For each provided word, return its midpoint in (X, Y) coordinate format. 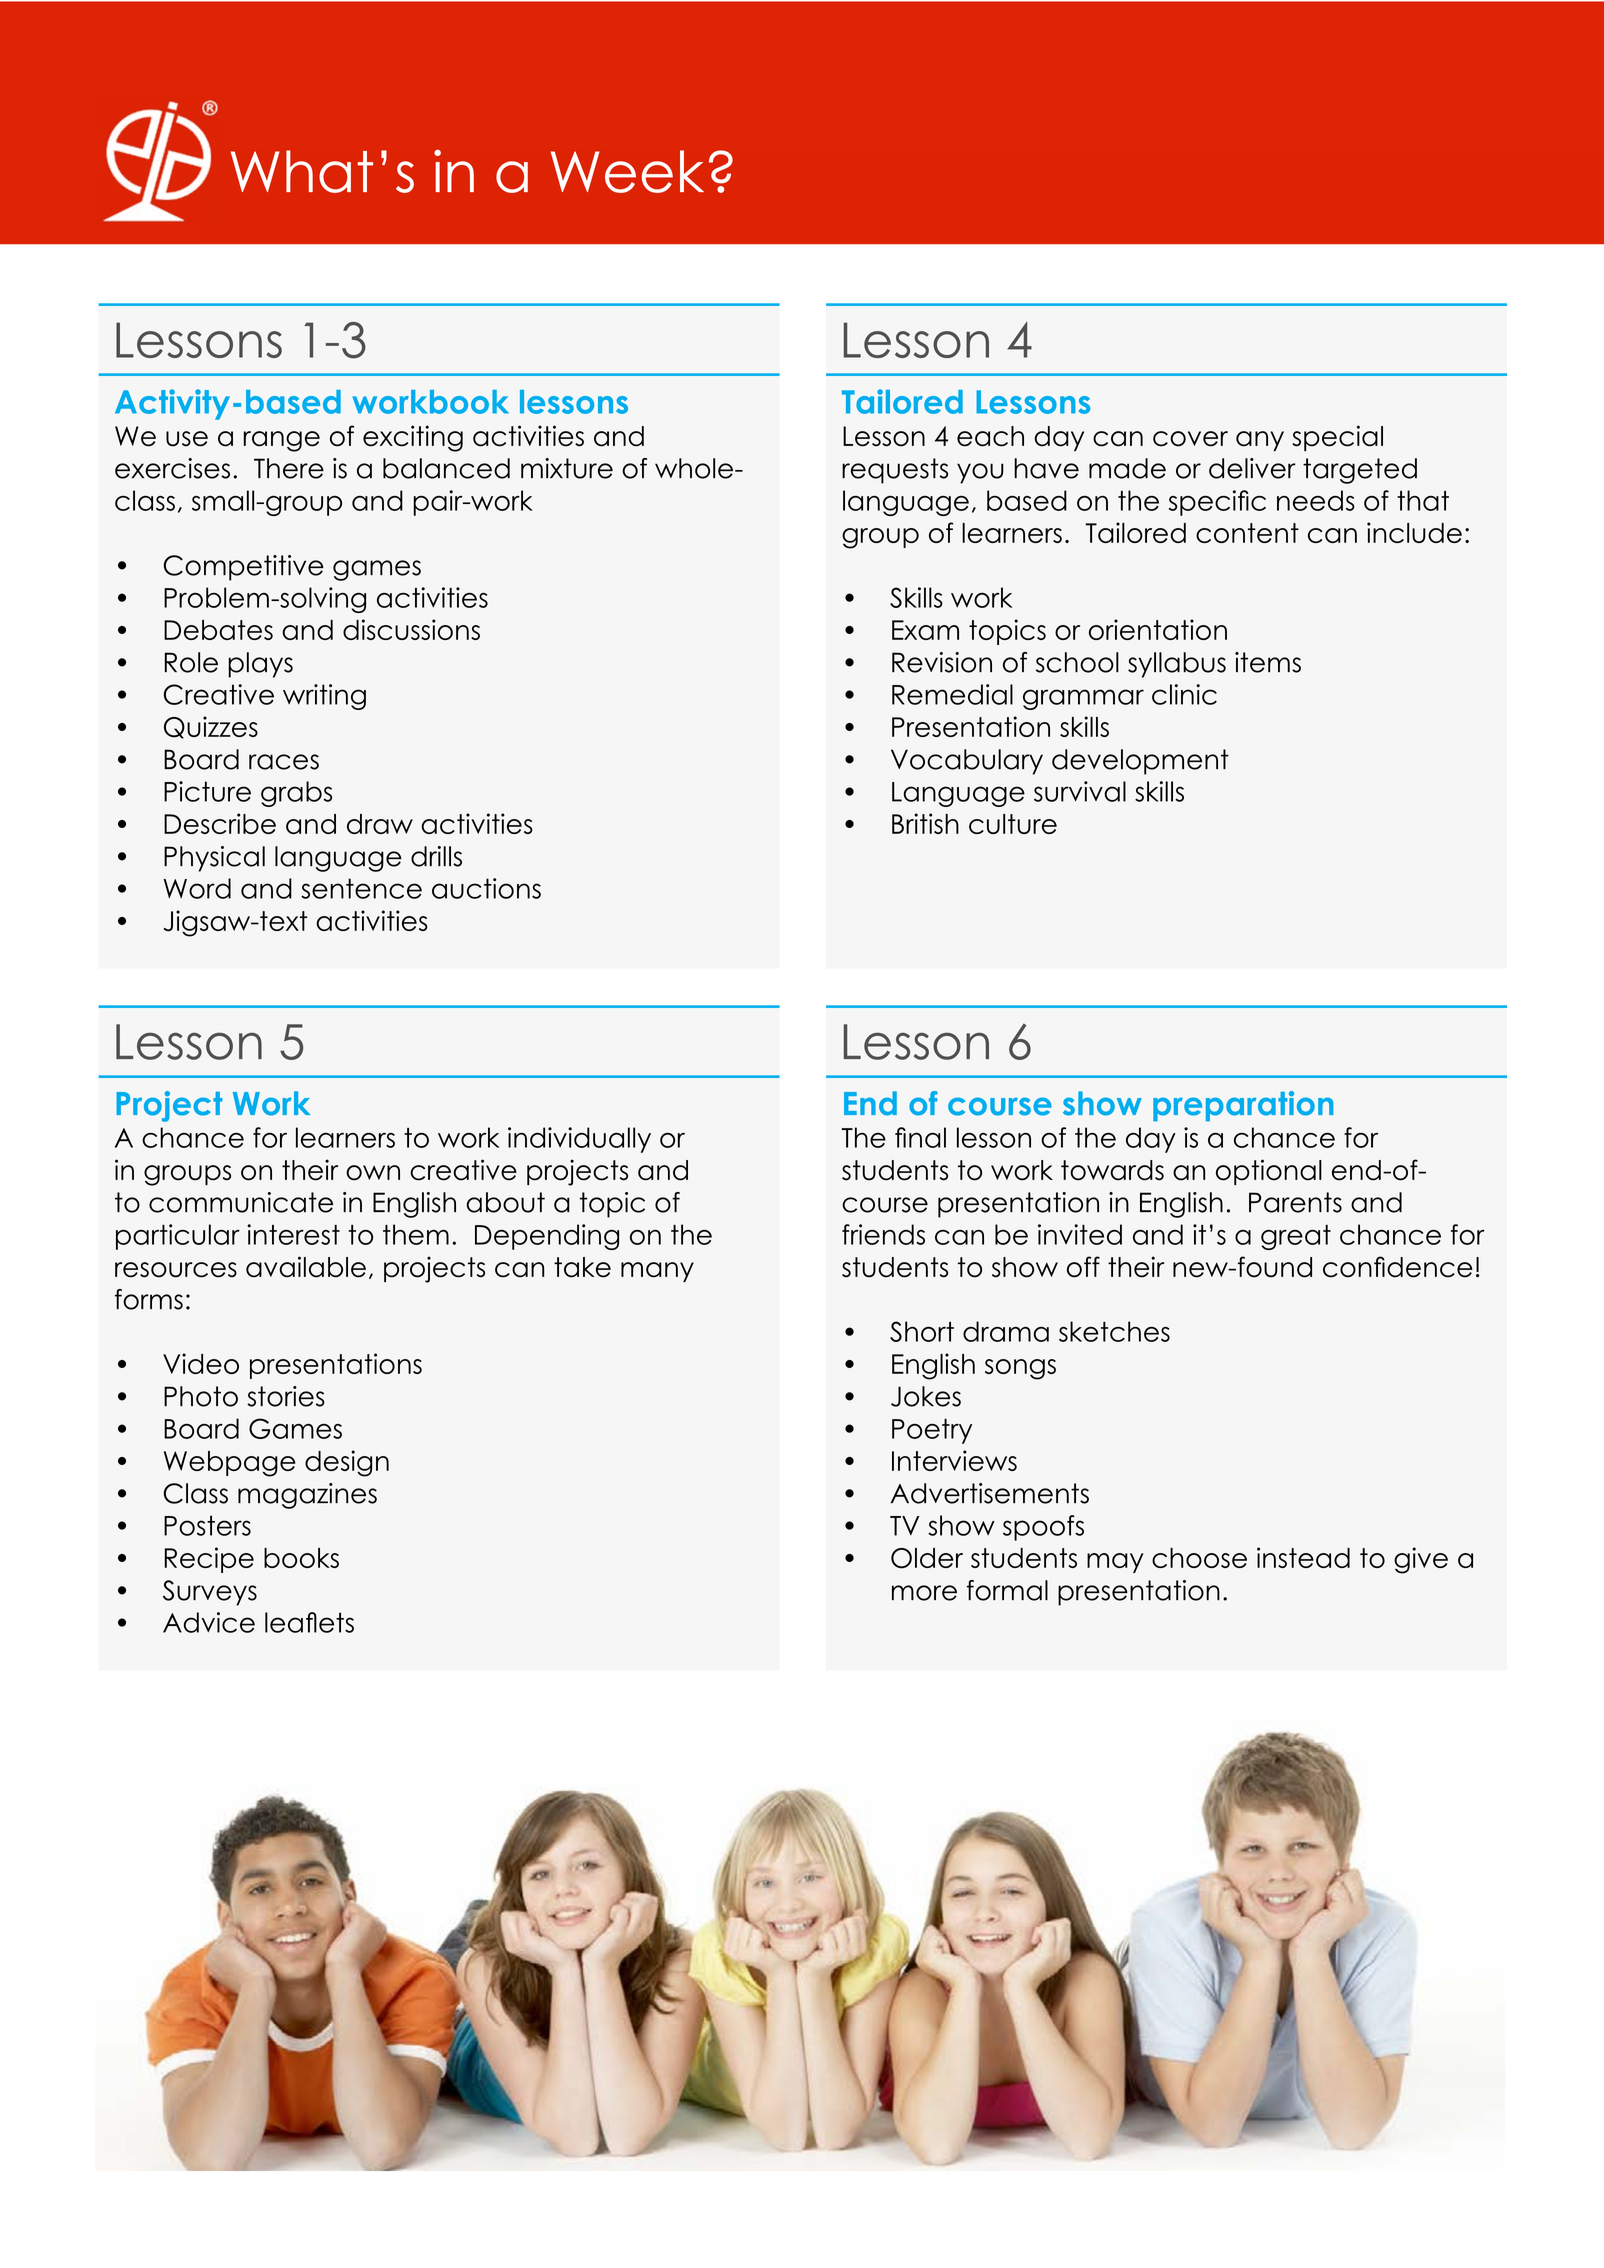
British (925, 823)
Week (627, 171)
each (990, 436)
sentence (361, 888)
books (301, 1558)
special (1337, 438)
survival (1080, 791)
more (924, 1593)
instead (1303, 1557)
